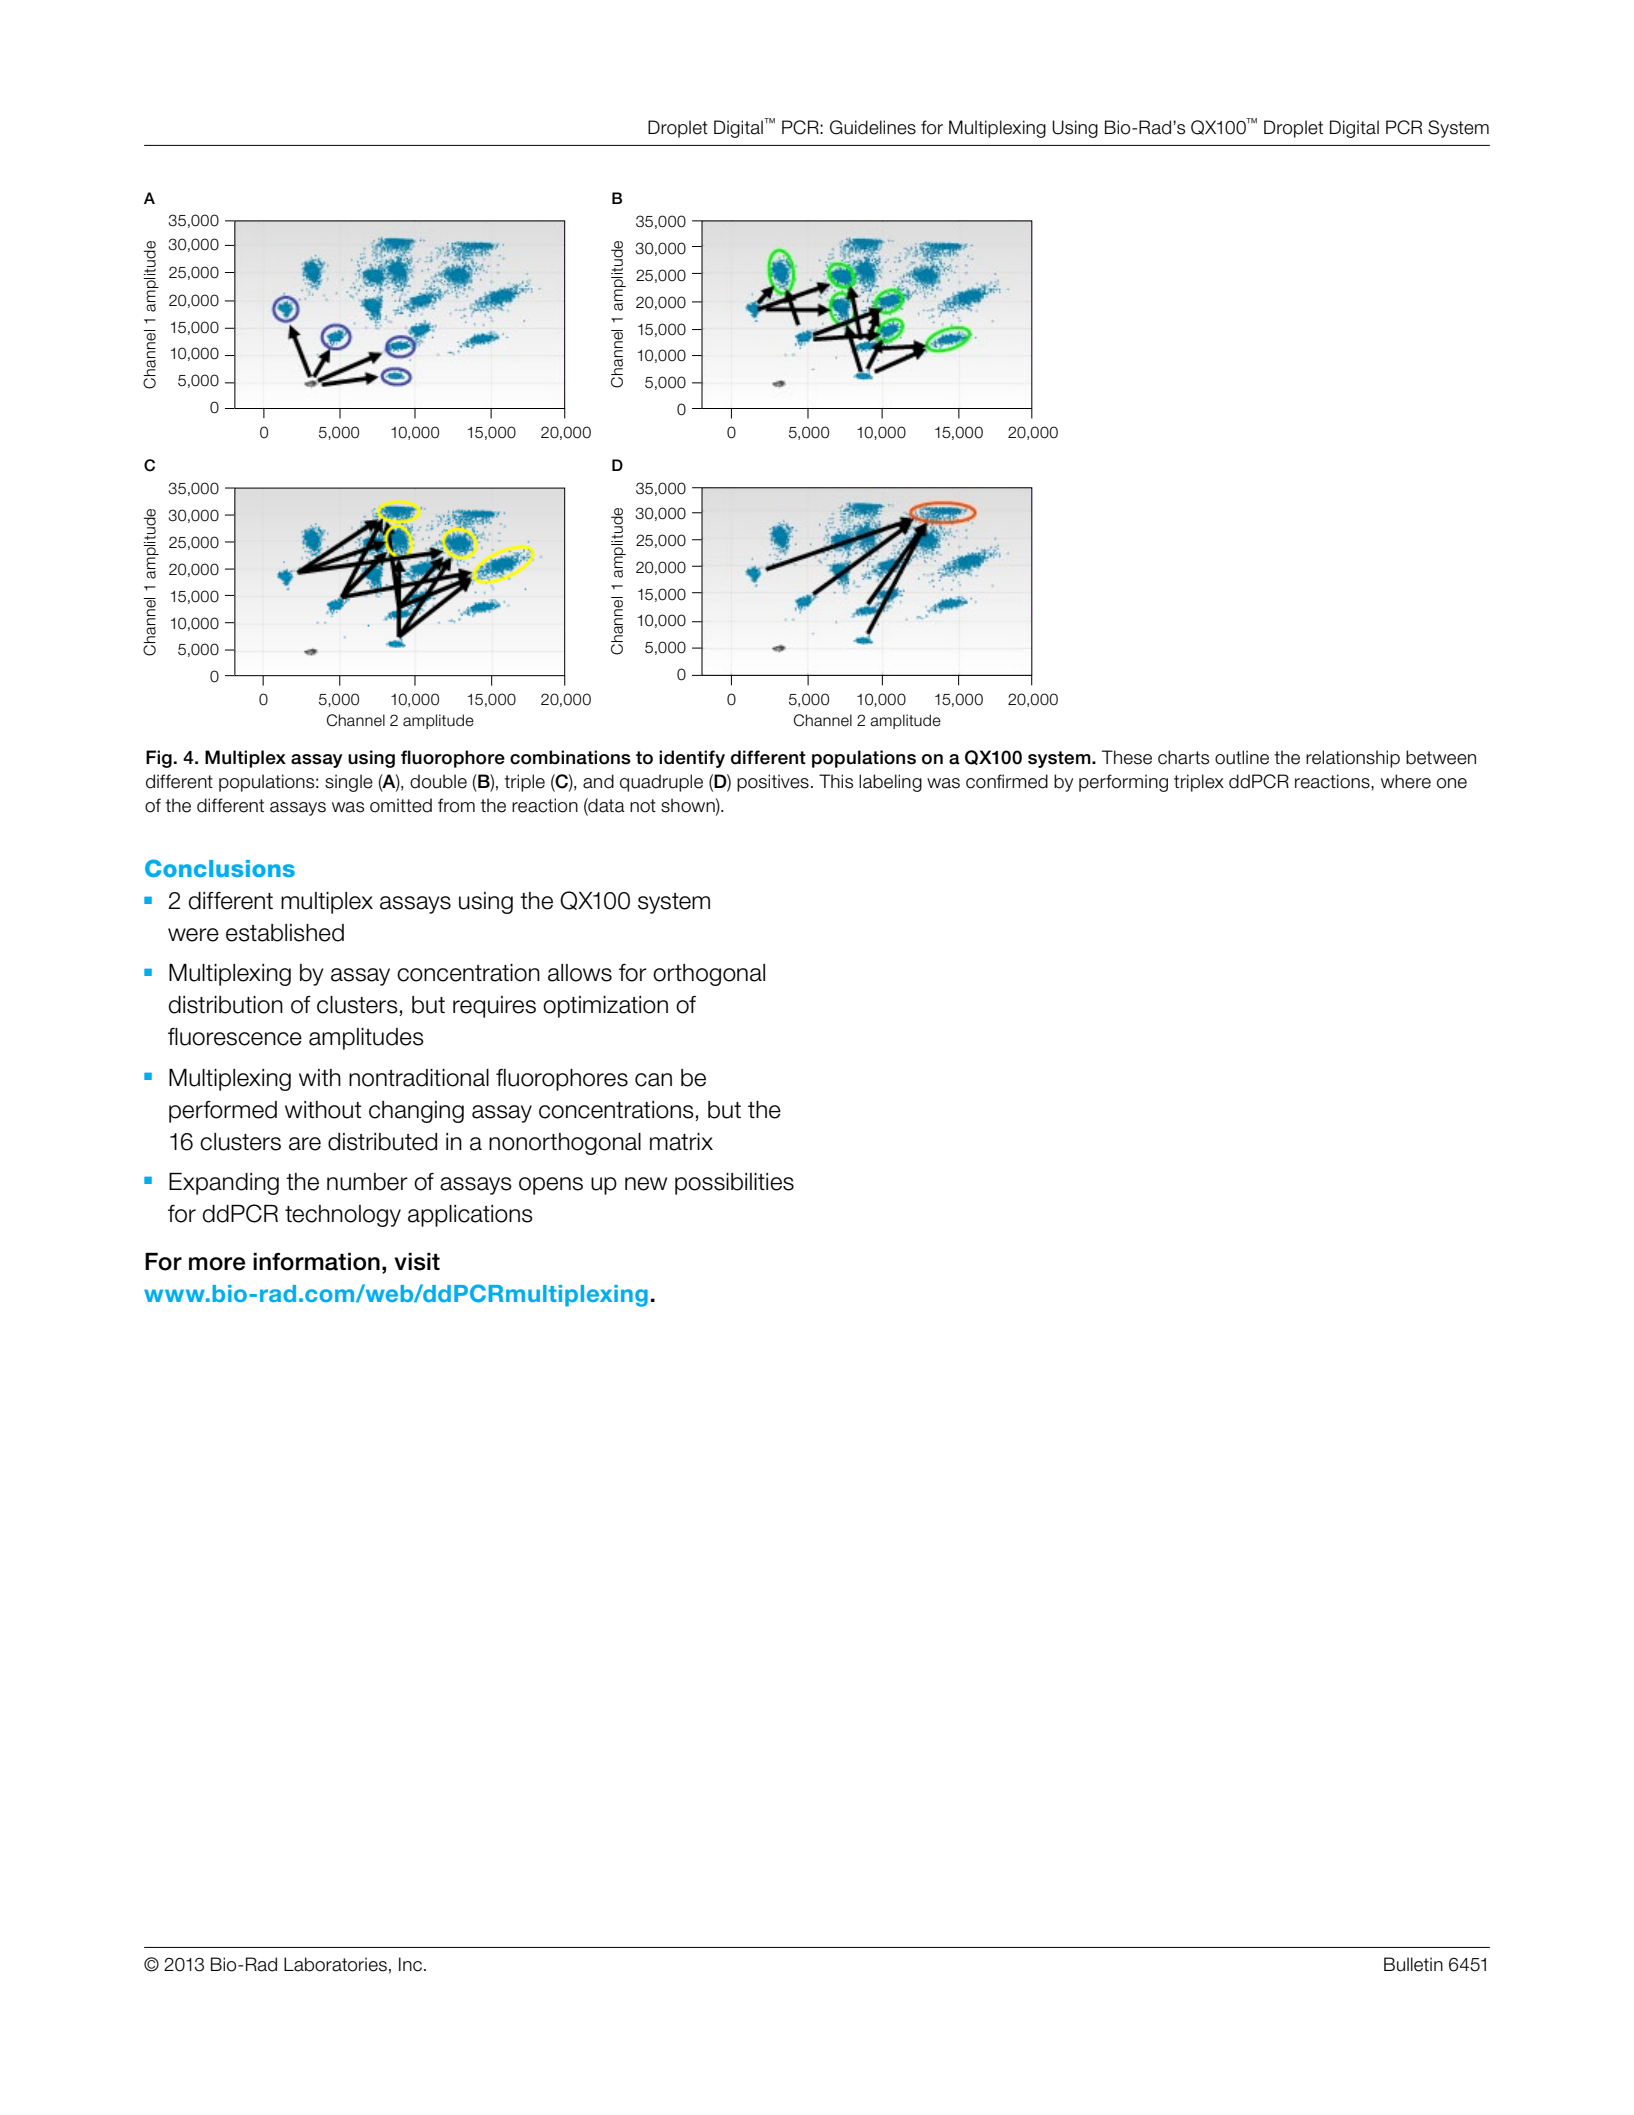  What do you see at coordinates (873, 127) in the document?
I see `Guidelines` at bounding box center [873, 127].
